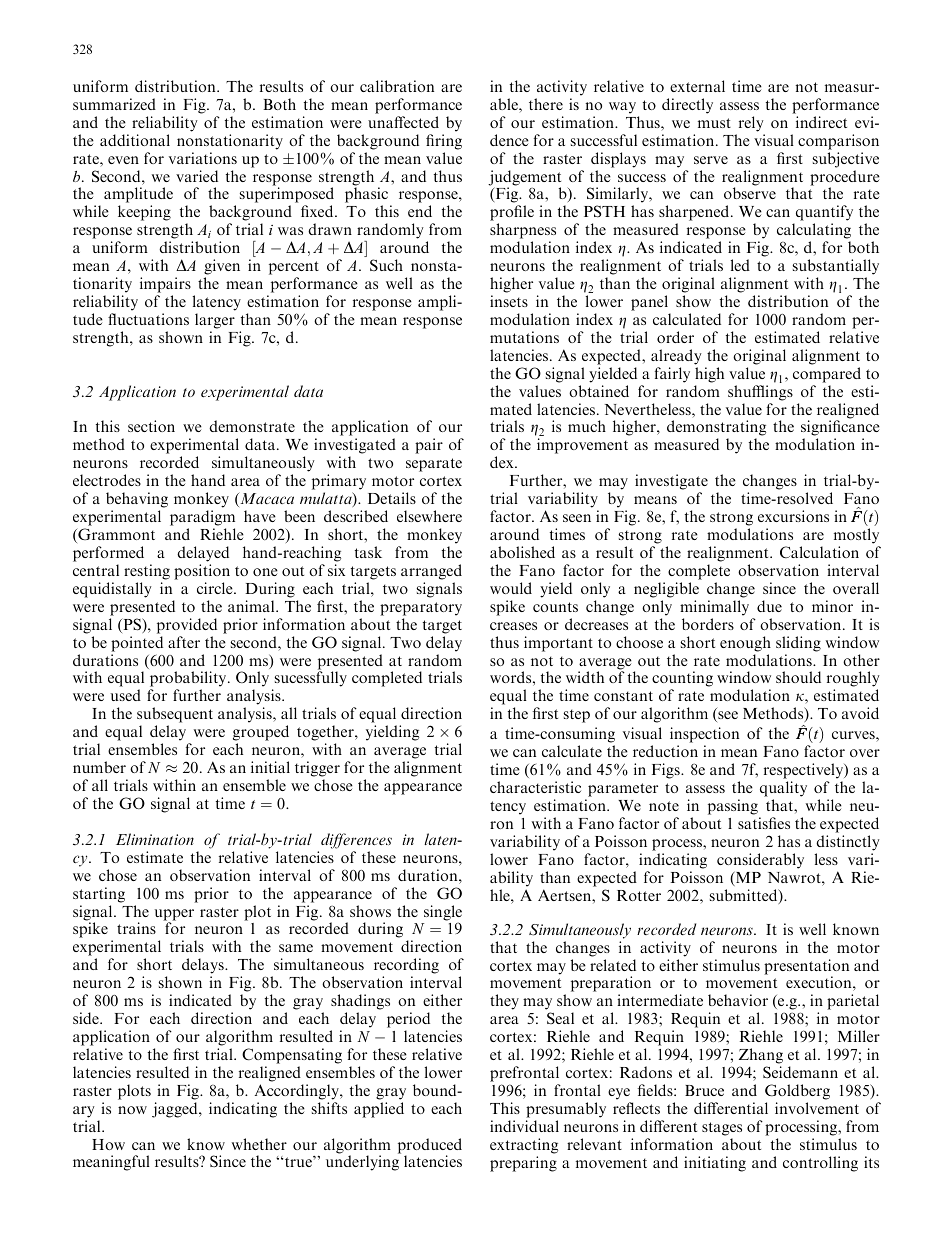 This image has height=1257, width=952. Describe the element at coordinates (155, 839) in the image. I see `Elimination` at that location.
